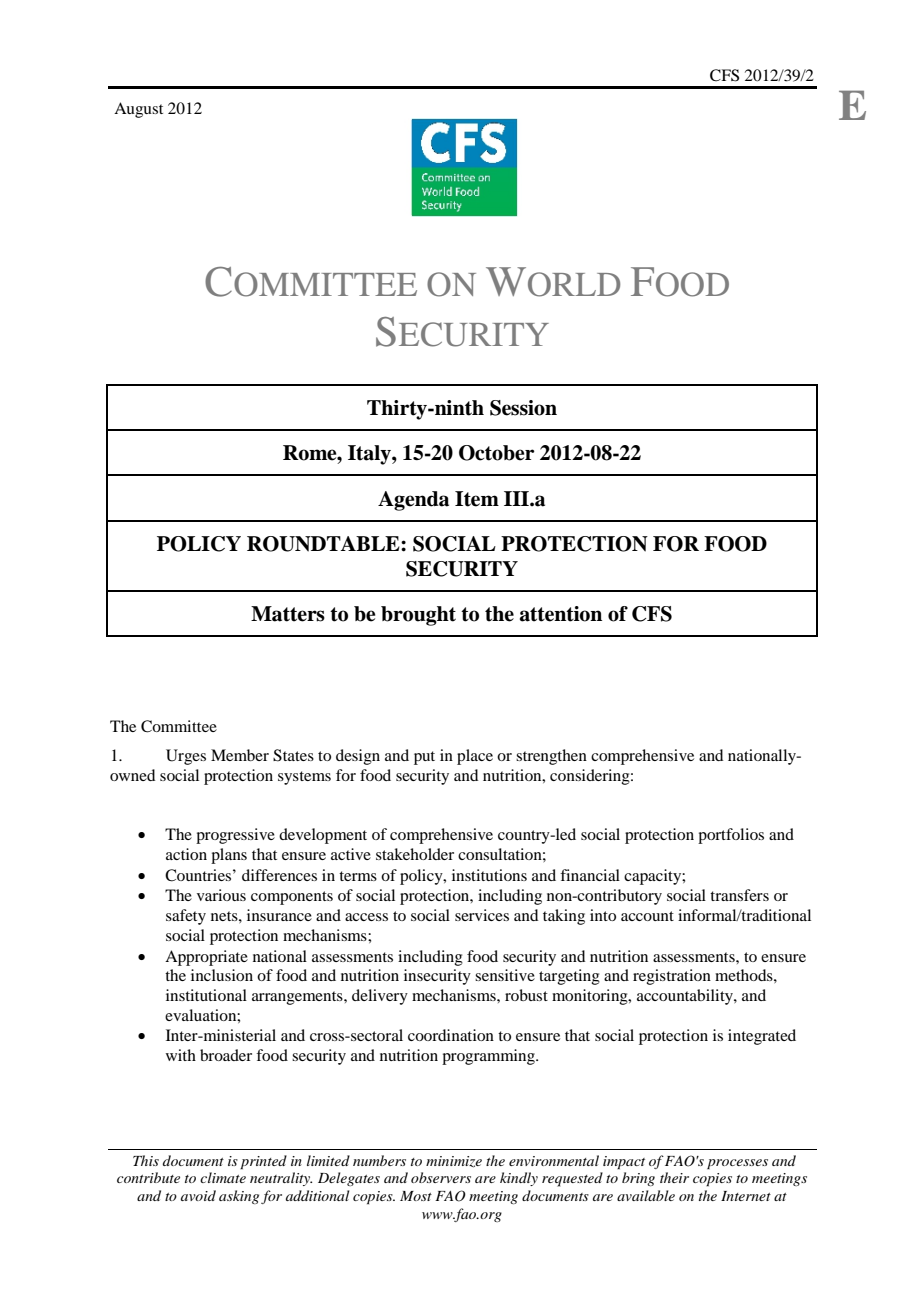 Image resolution: width=924 pixels, height=1308 pixels. Describe the element at coordinates (523, 408) in the screenshot. I see `Session` at that location.
